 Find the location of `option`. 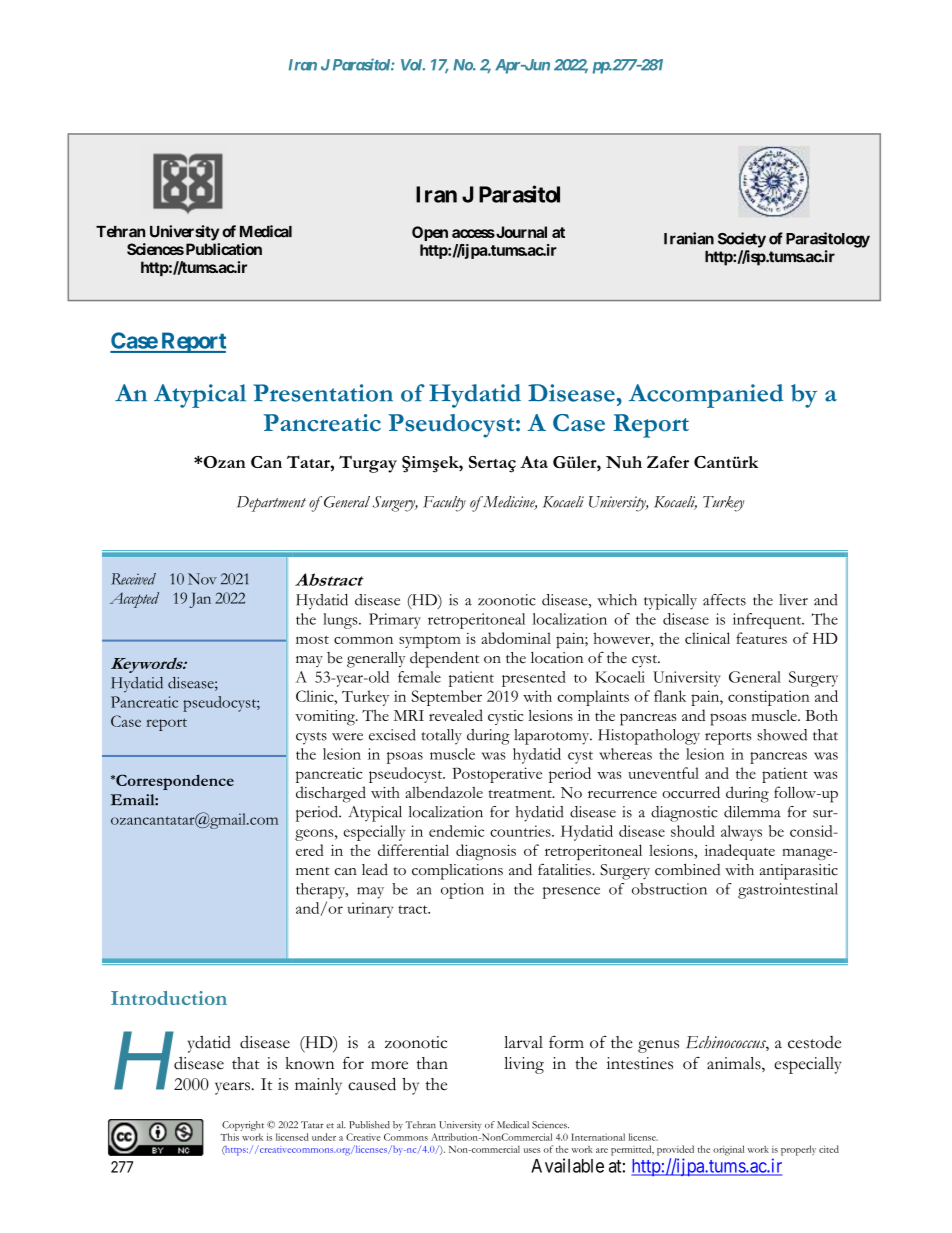

option is located at coordinates (462, 891).
